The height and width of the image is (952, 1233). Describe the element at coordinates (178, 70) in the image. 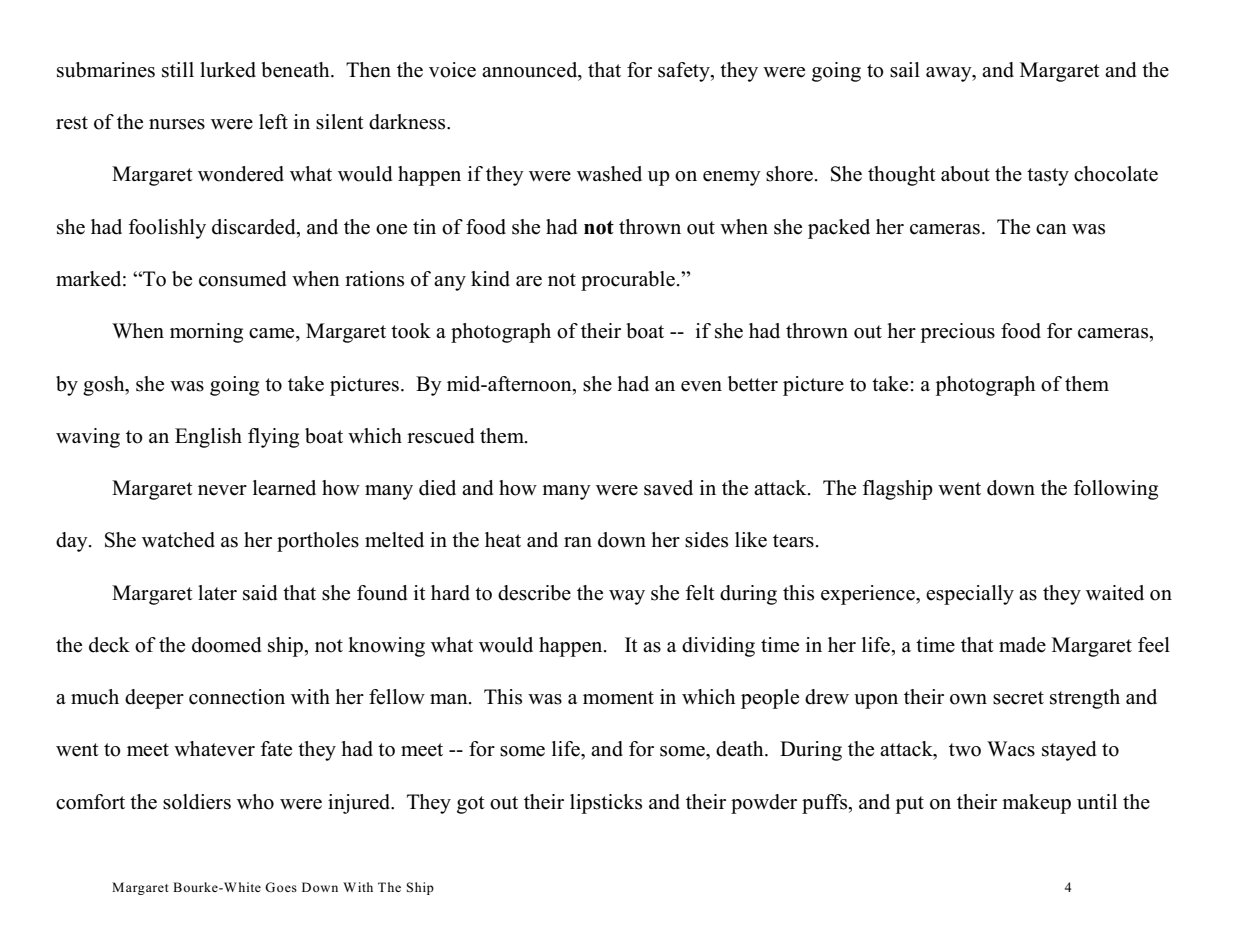

I see `still` at that location.
